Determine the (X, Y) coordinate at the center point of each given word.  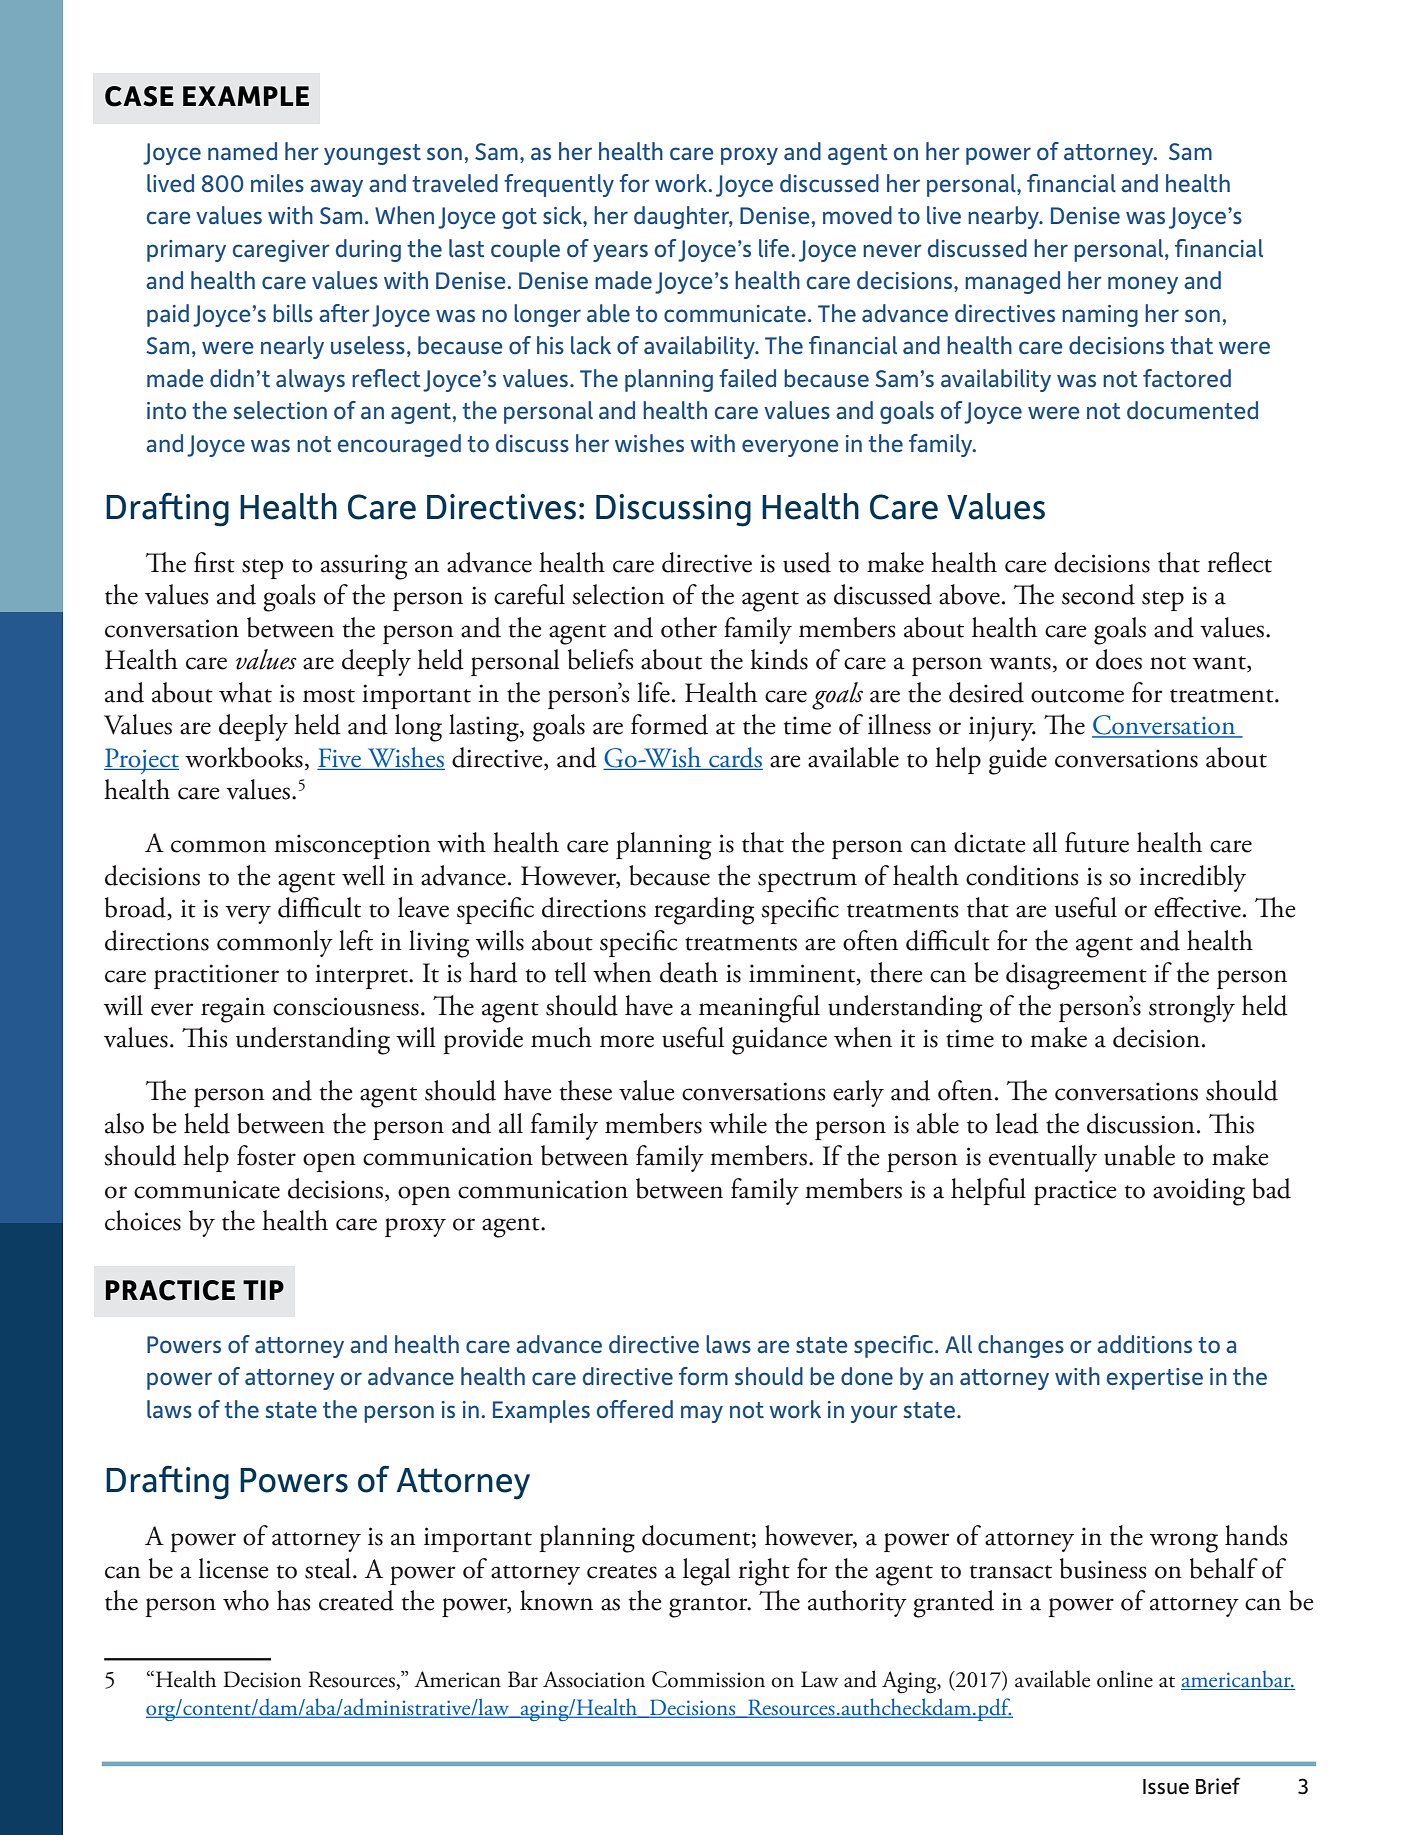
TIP (263, 1290)
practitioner (216, 976)
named (242, 151)
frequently (559, 185)
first (214, 562)
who (246, 1600)
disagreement (1076, 976)
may (702, 1414)
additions (1144, 1344)
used (807, 562)
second (1098, 594)
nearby (1004, 217)
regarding (704, 911)
